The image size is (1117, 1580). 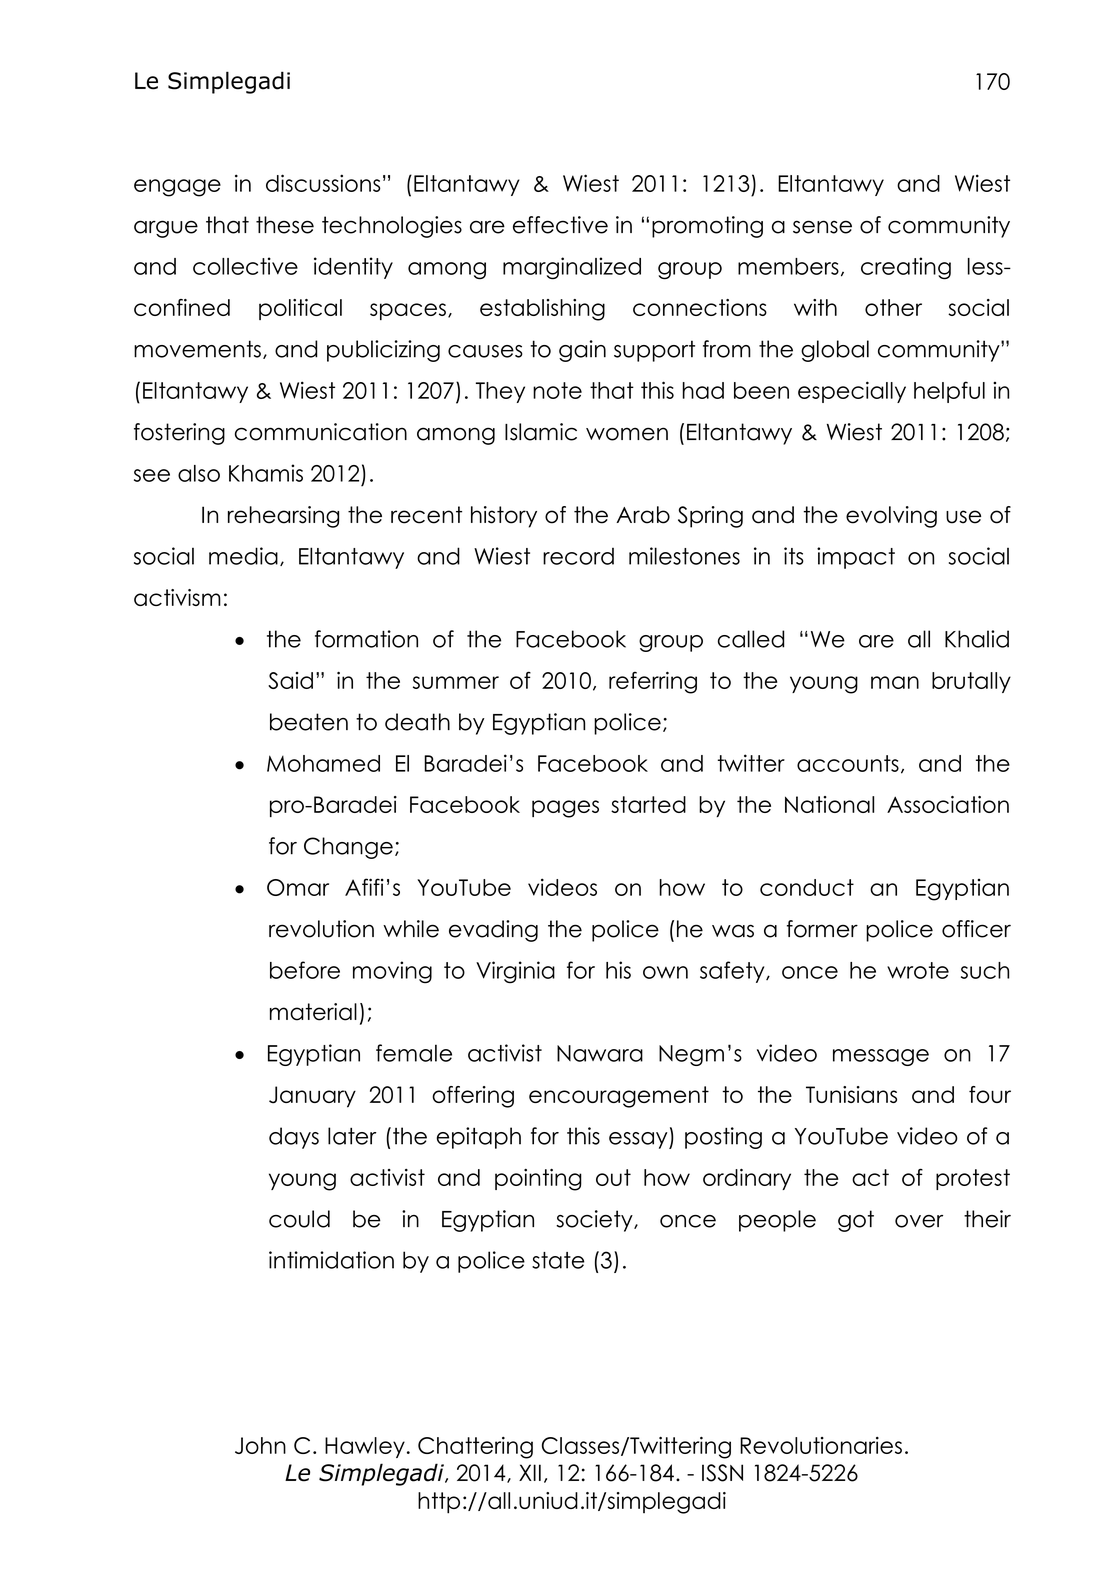 What do you see at coordinates (515, 972) in the screenshot?
I see `Virginia` at bounding box center [515, 972].
